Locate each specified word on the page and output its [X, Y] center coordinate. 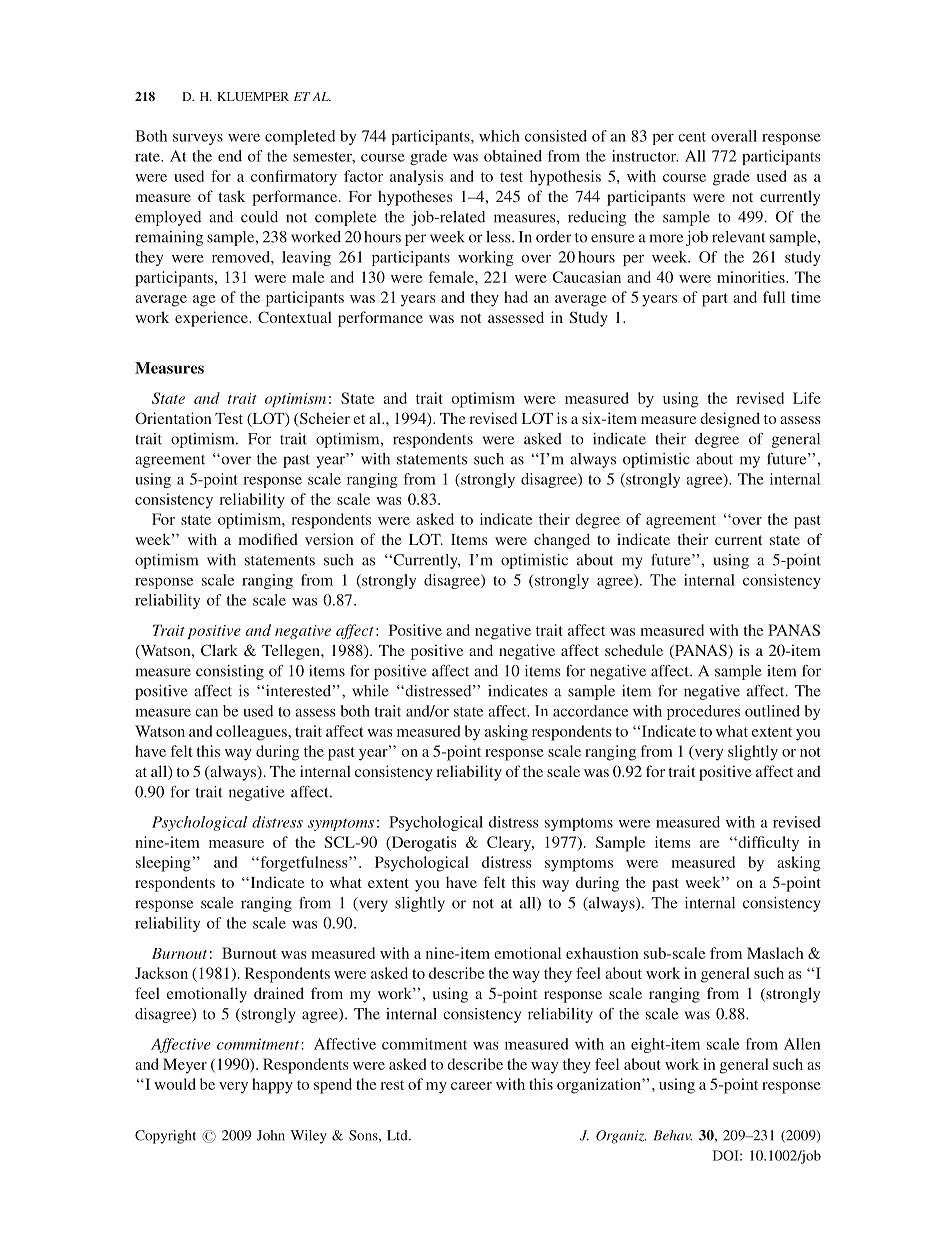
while [370, 691]
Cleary [510, 844]
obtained [513, 156]
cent [692, 137]
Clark [219, 650]
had [516, 297]
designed [730, 420]
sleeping [164, 864]
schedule [634, 650]
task [232, 196]
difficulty [767, 844]
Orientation [173, 418]
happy [272, 1086]
